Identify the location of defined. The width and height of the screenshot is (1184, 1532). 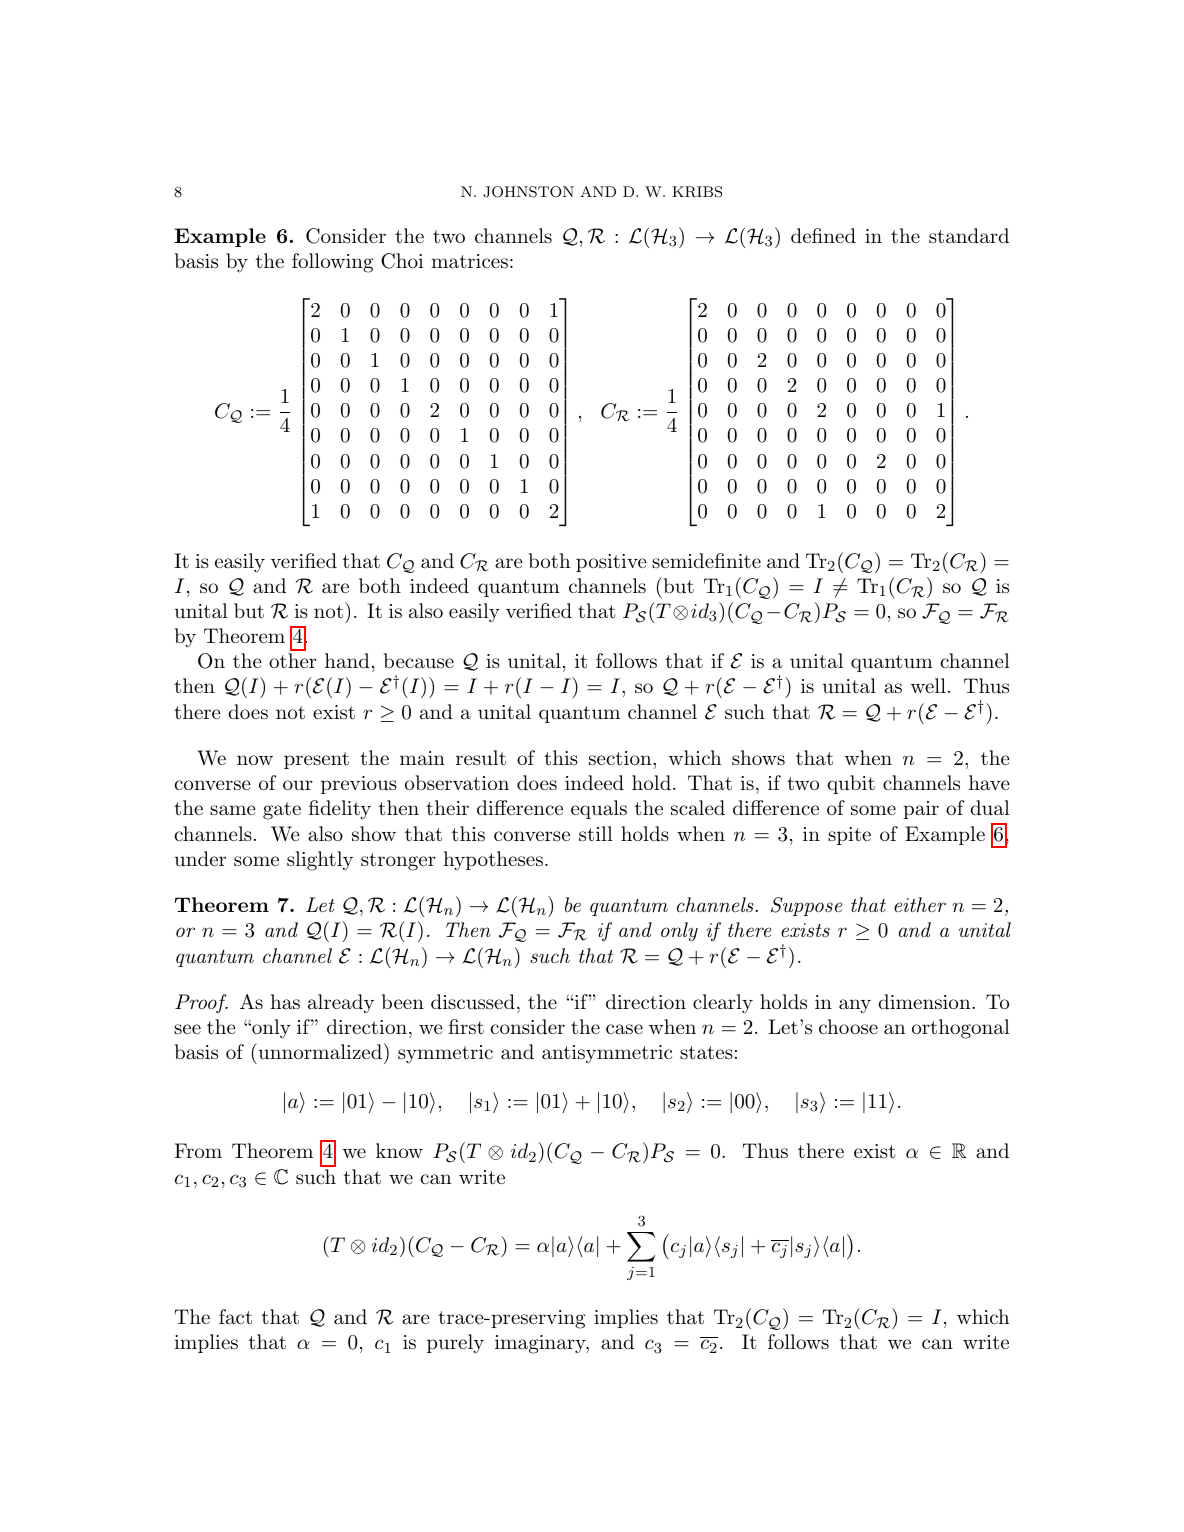
(823, 235).
